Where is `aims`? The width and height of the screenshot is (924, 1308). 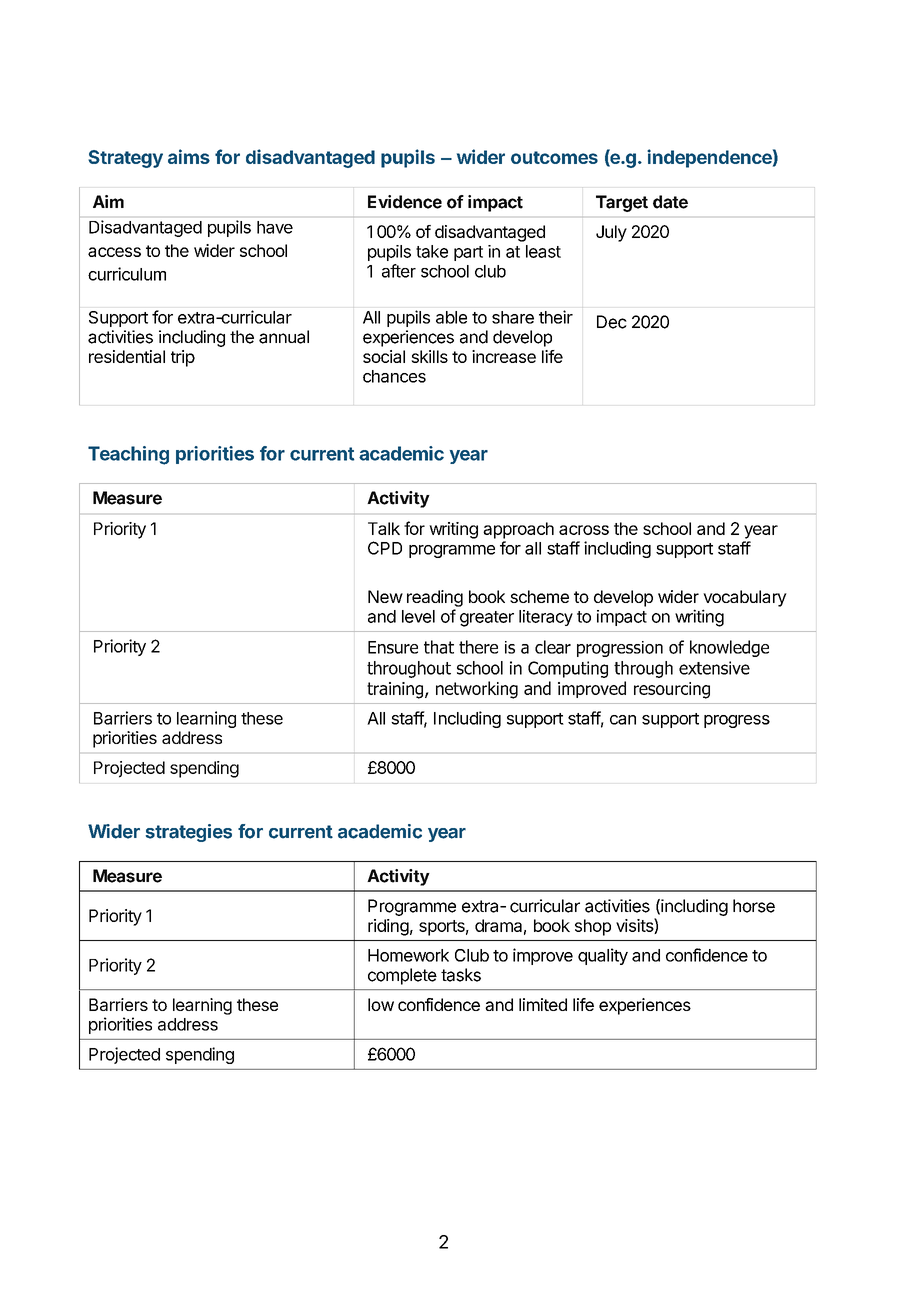
aims is located at coordinates (189, 156).
